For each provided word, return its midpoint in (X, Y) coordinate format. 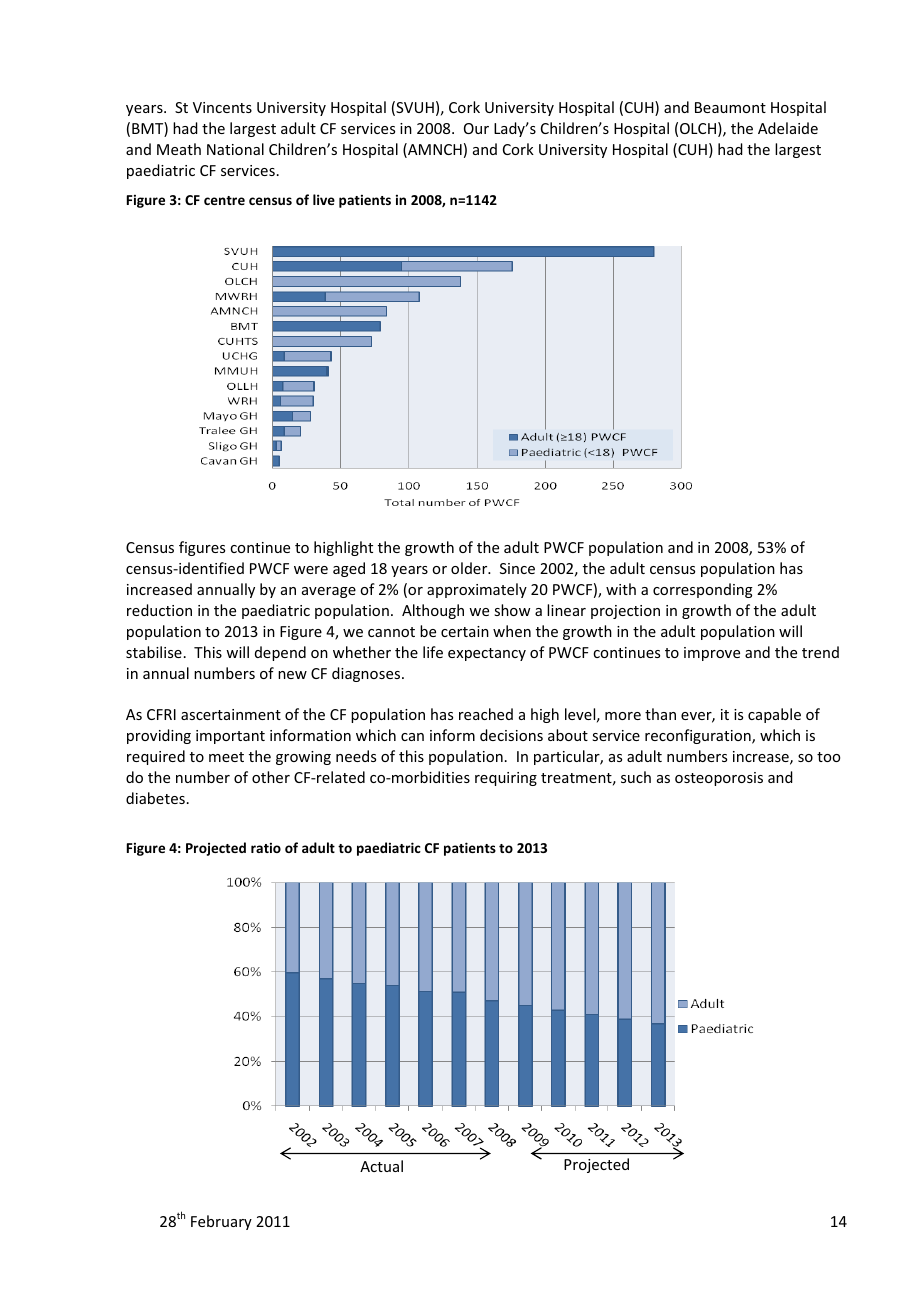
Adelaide (788, 128)
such (636, 777)
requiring (506, 779)
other (271, 777)
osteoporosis (719, 779)
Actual (381, 1166)
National (235, 149)
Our (476, 128)
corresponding (703, 590)
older (470, 568)
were (311, 570)
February (221, 1222)
